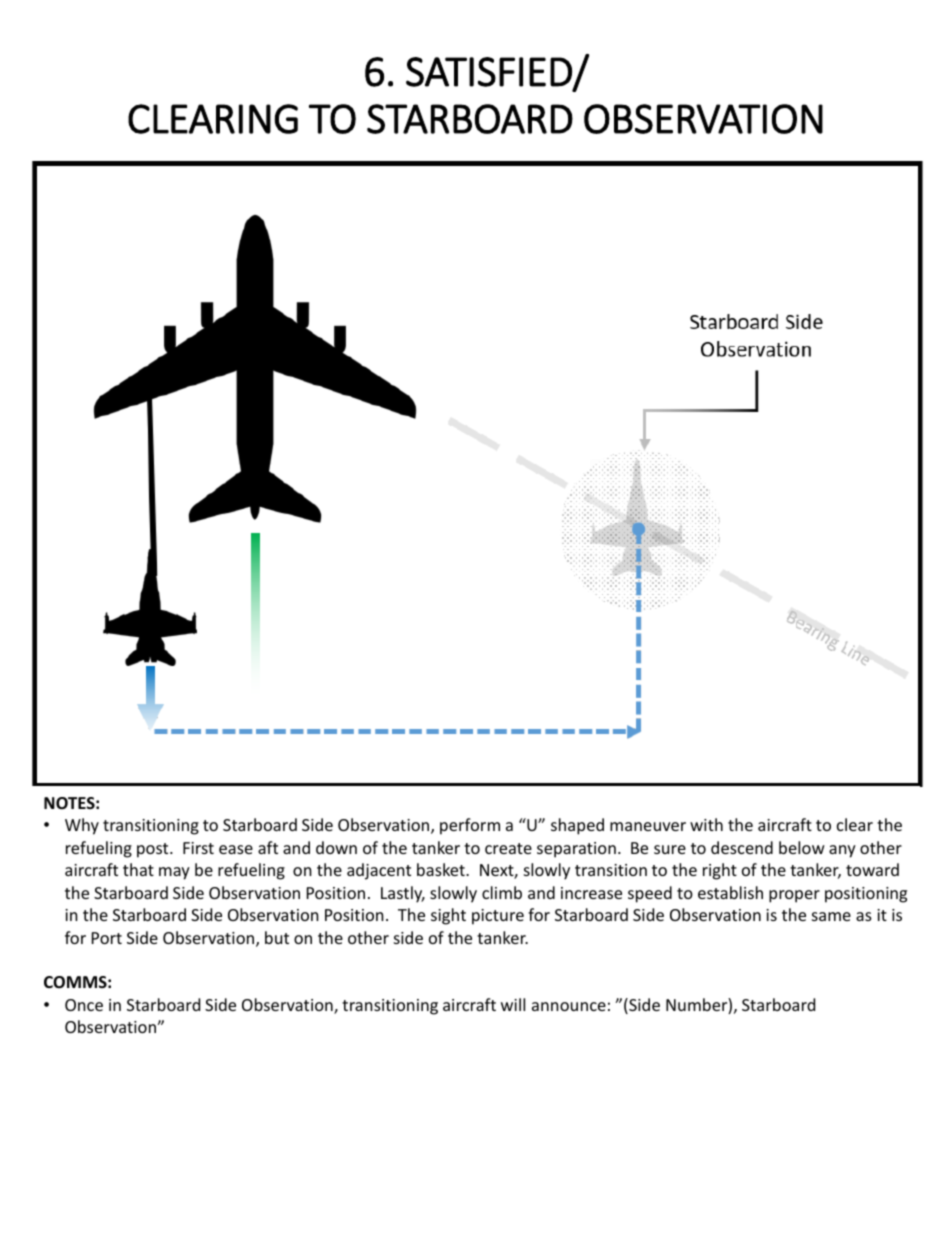  Describe the element at coordinates (470, 826) in the screenshot. I see `perform` at that location.
